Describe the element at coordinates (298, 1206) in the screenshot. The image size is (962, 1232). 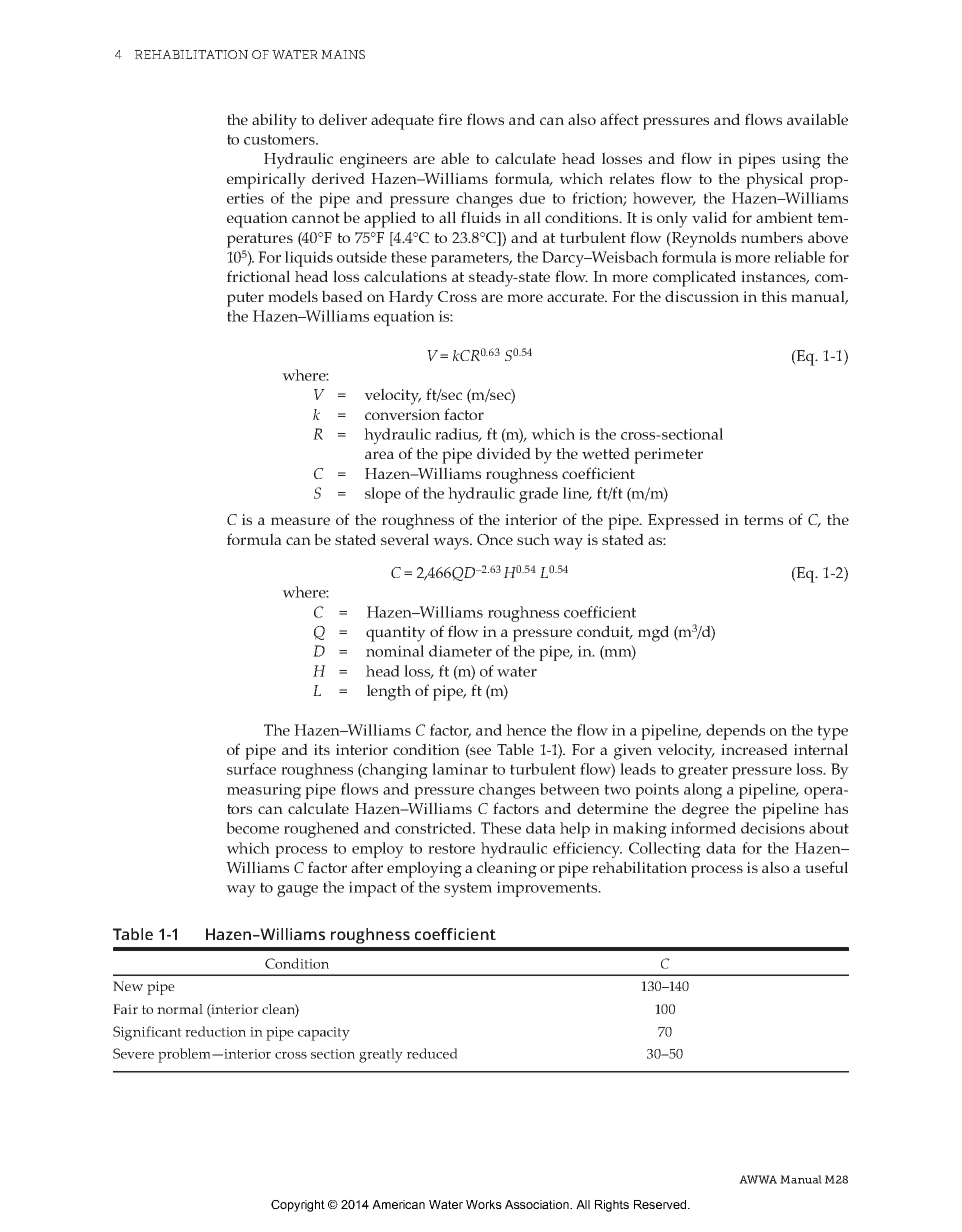
I see `Copyright` at that location.
